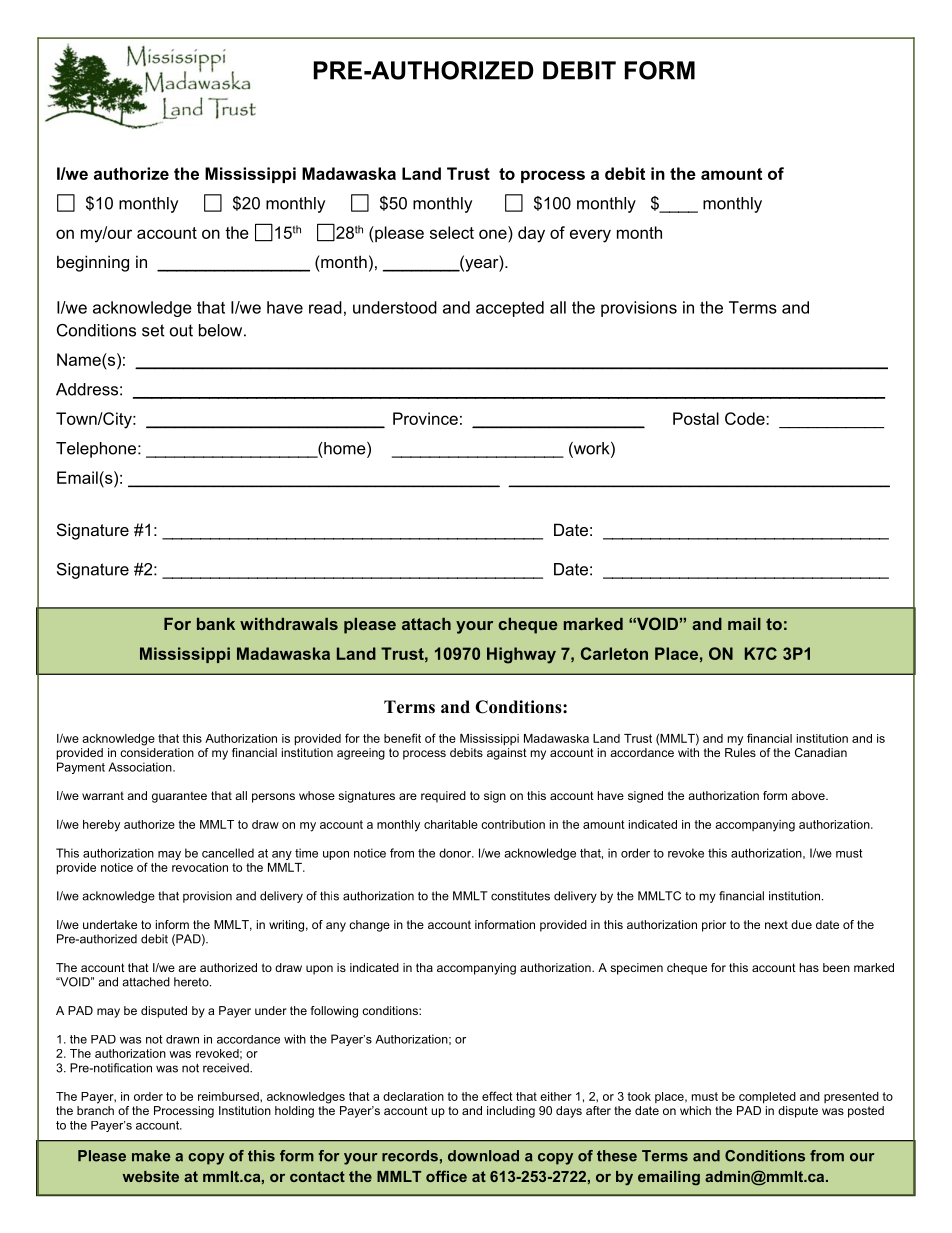 The image size is (952, 1233). I want to click on completed, so click(767, 1098).
